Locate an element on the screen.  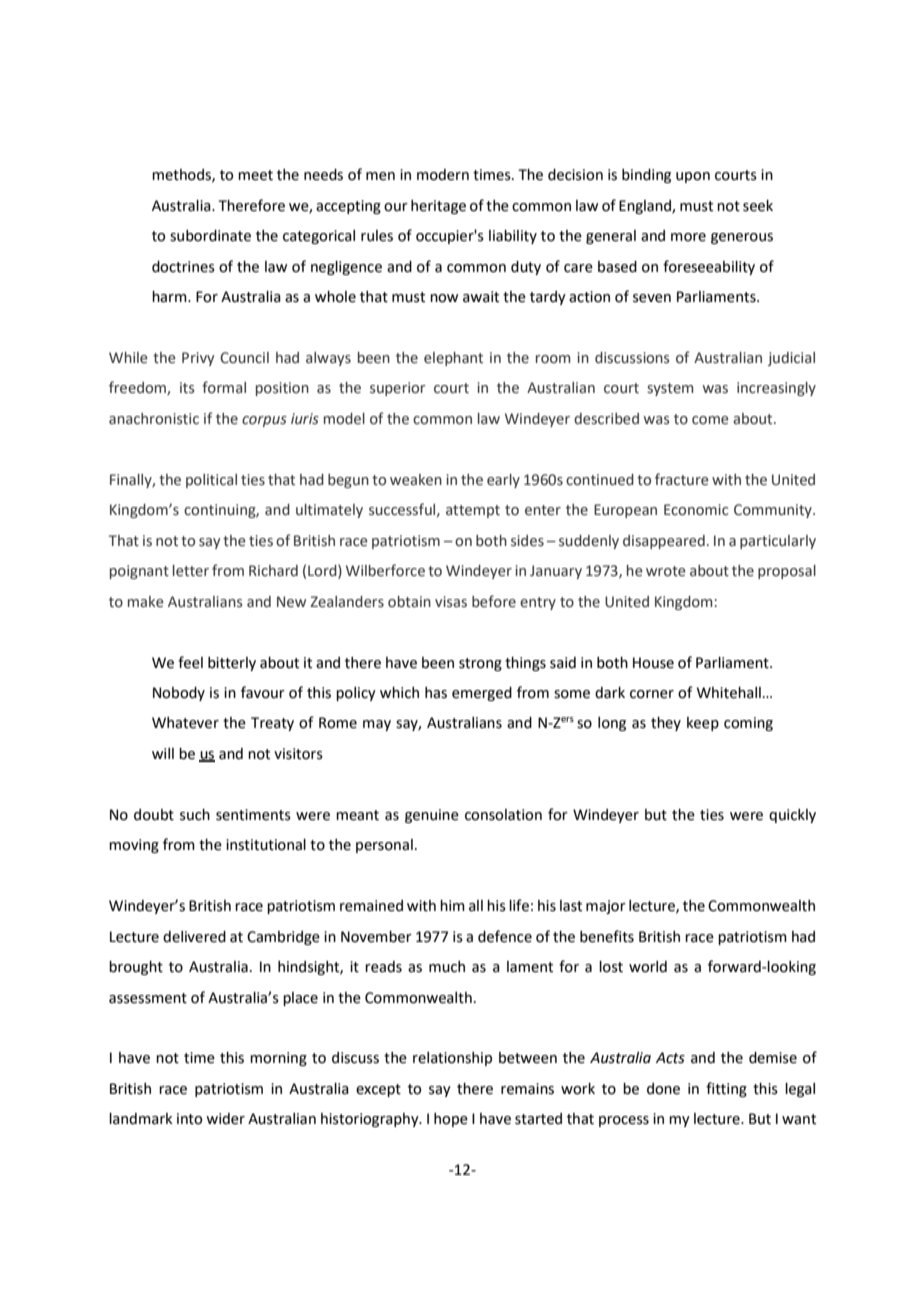
hope is located at coordinates (451, 1120).
